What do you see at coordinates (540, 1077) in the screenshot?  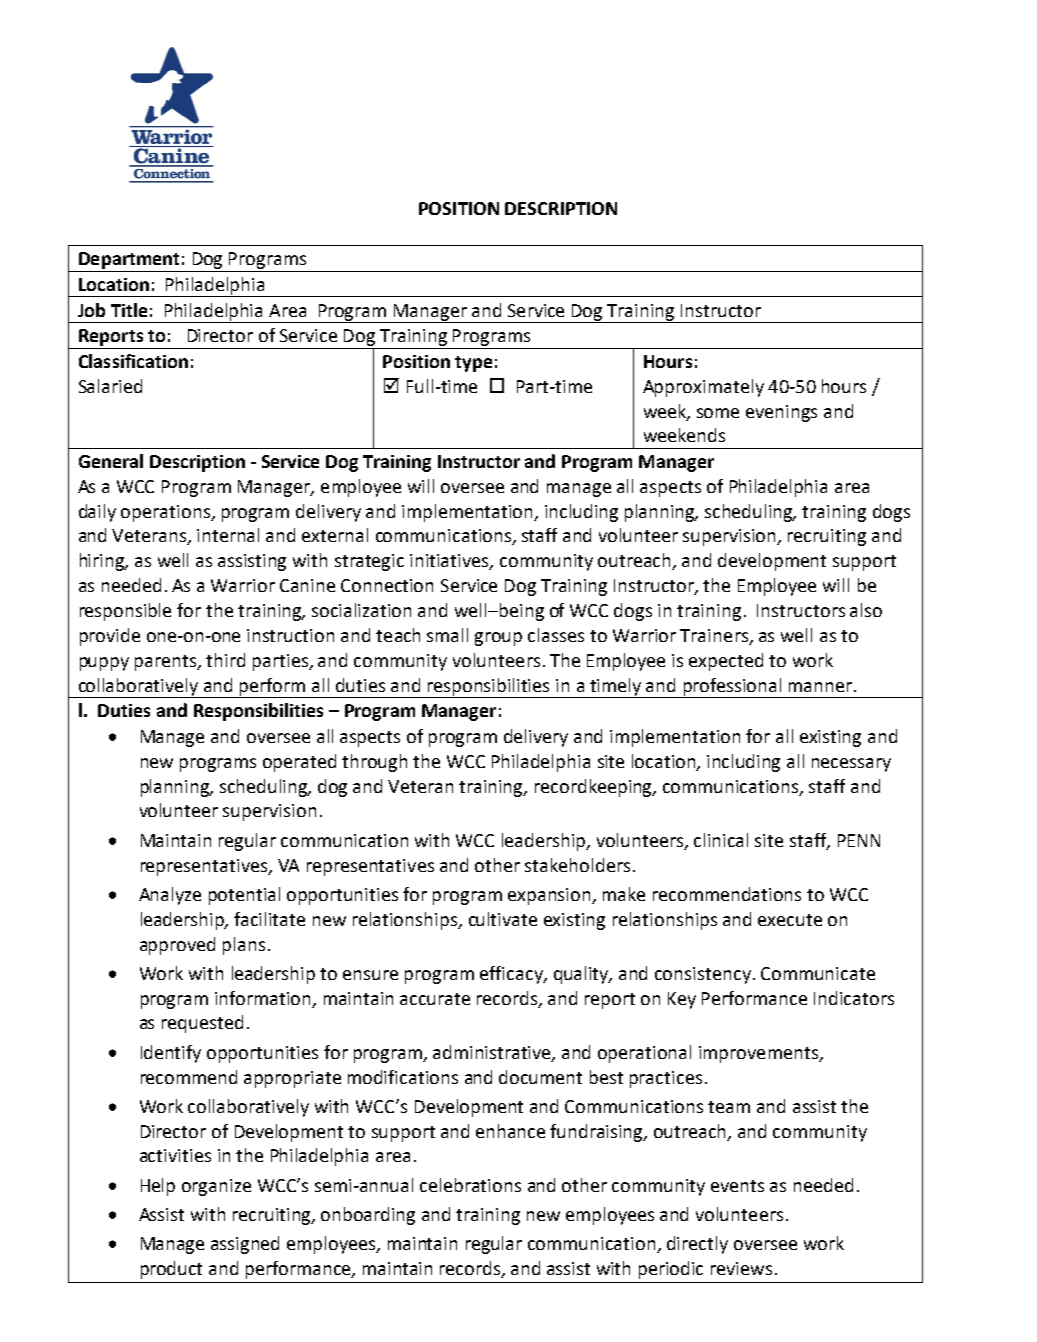 I see `document` at bounding box center [540, 1077].
